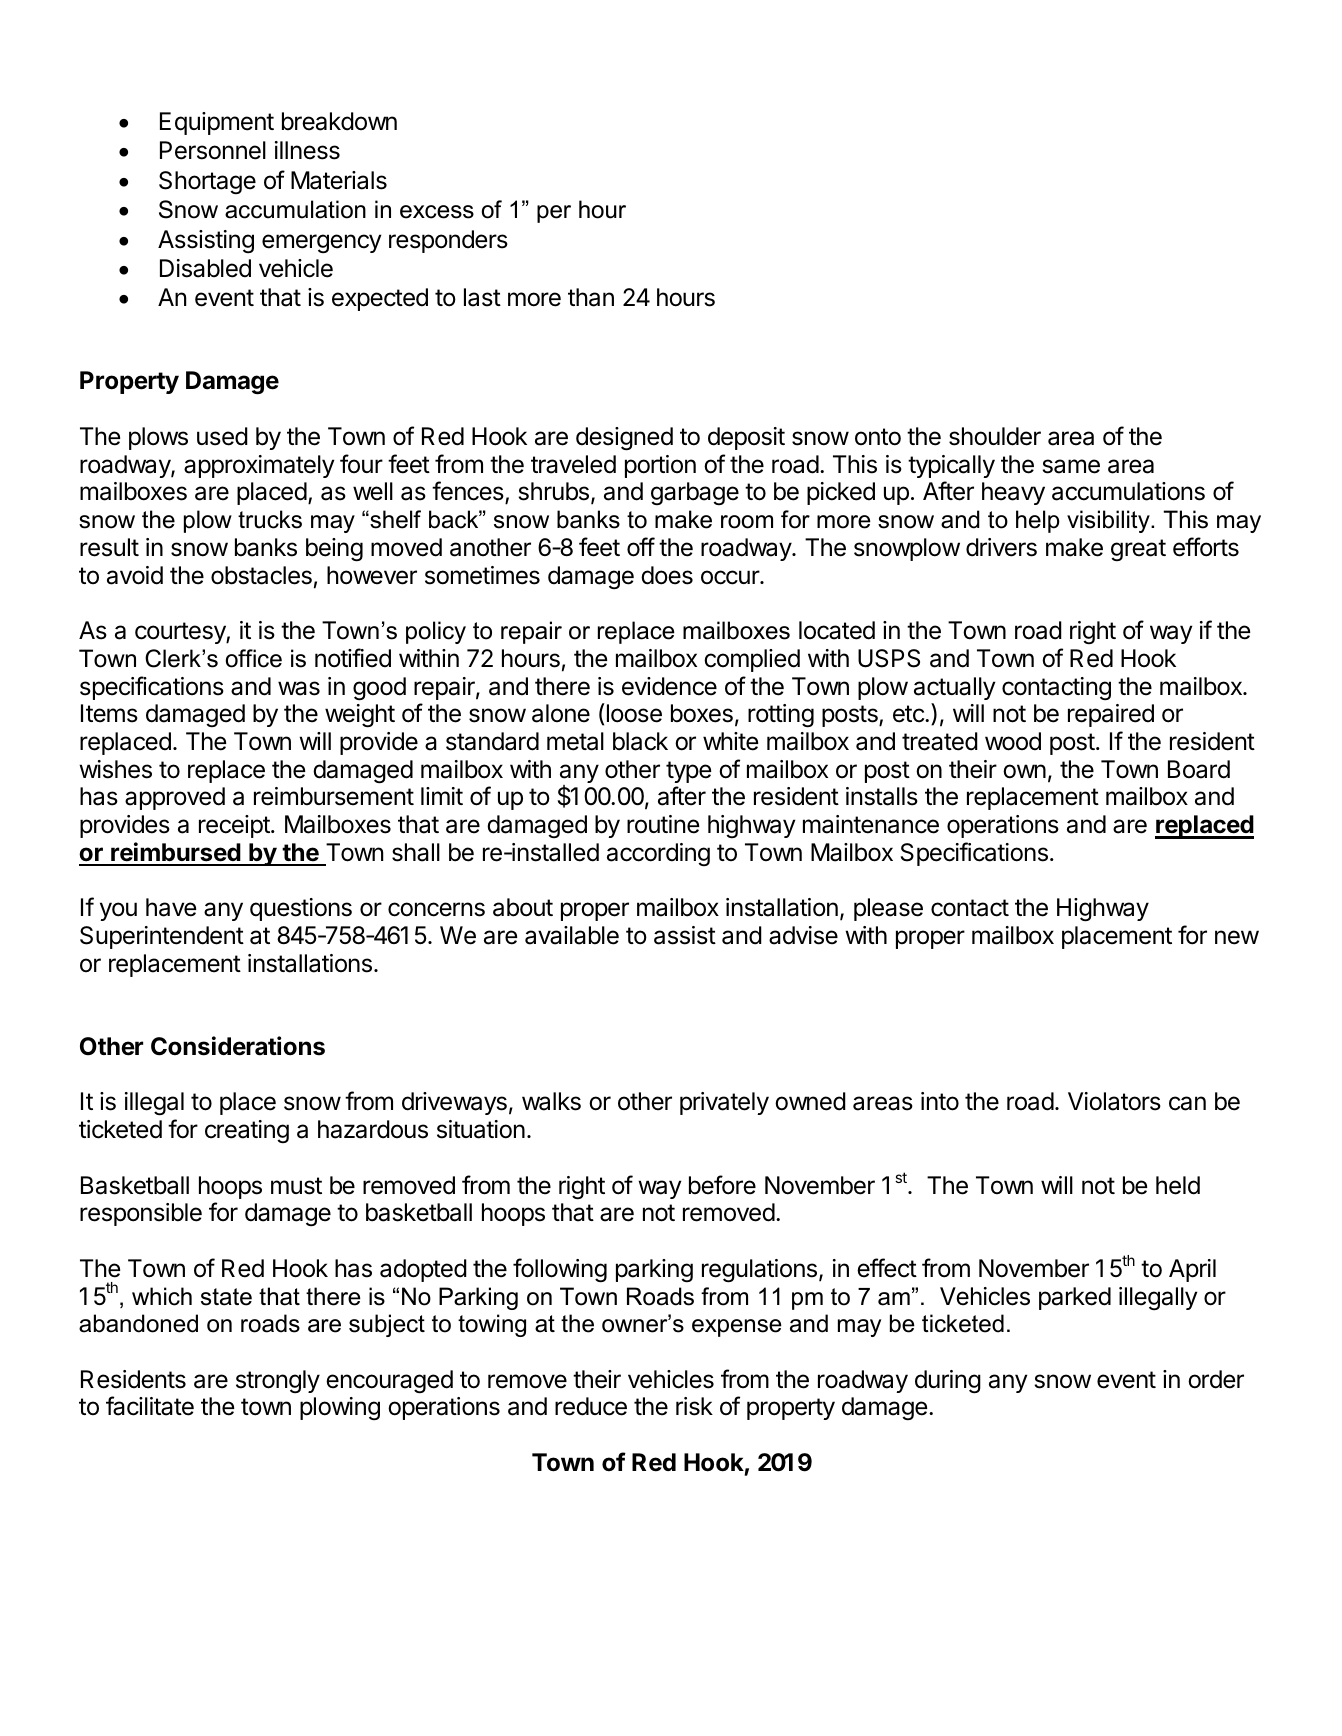 Image resolution: width=1342 pixels, height=1736 pixels. I want to click on approved, so click(175, 798).
